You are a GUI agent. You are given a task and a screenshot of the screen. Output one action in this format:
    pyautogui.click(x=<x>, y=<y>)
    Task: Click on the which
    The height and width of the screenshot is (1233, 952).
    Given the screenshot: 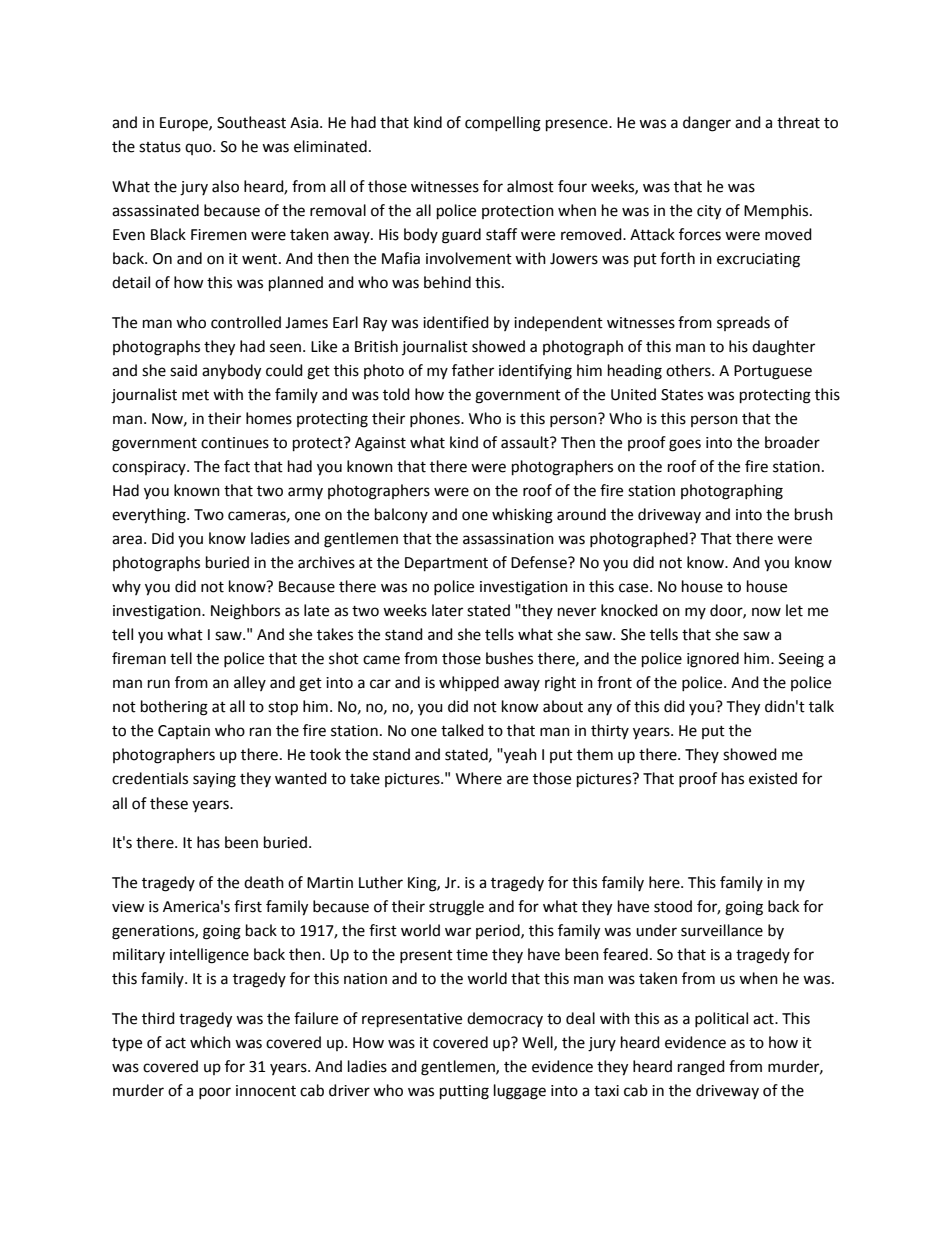 What is the action you would take?
    pyautogui.click(x=210, y=1042)
